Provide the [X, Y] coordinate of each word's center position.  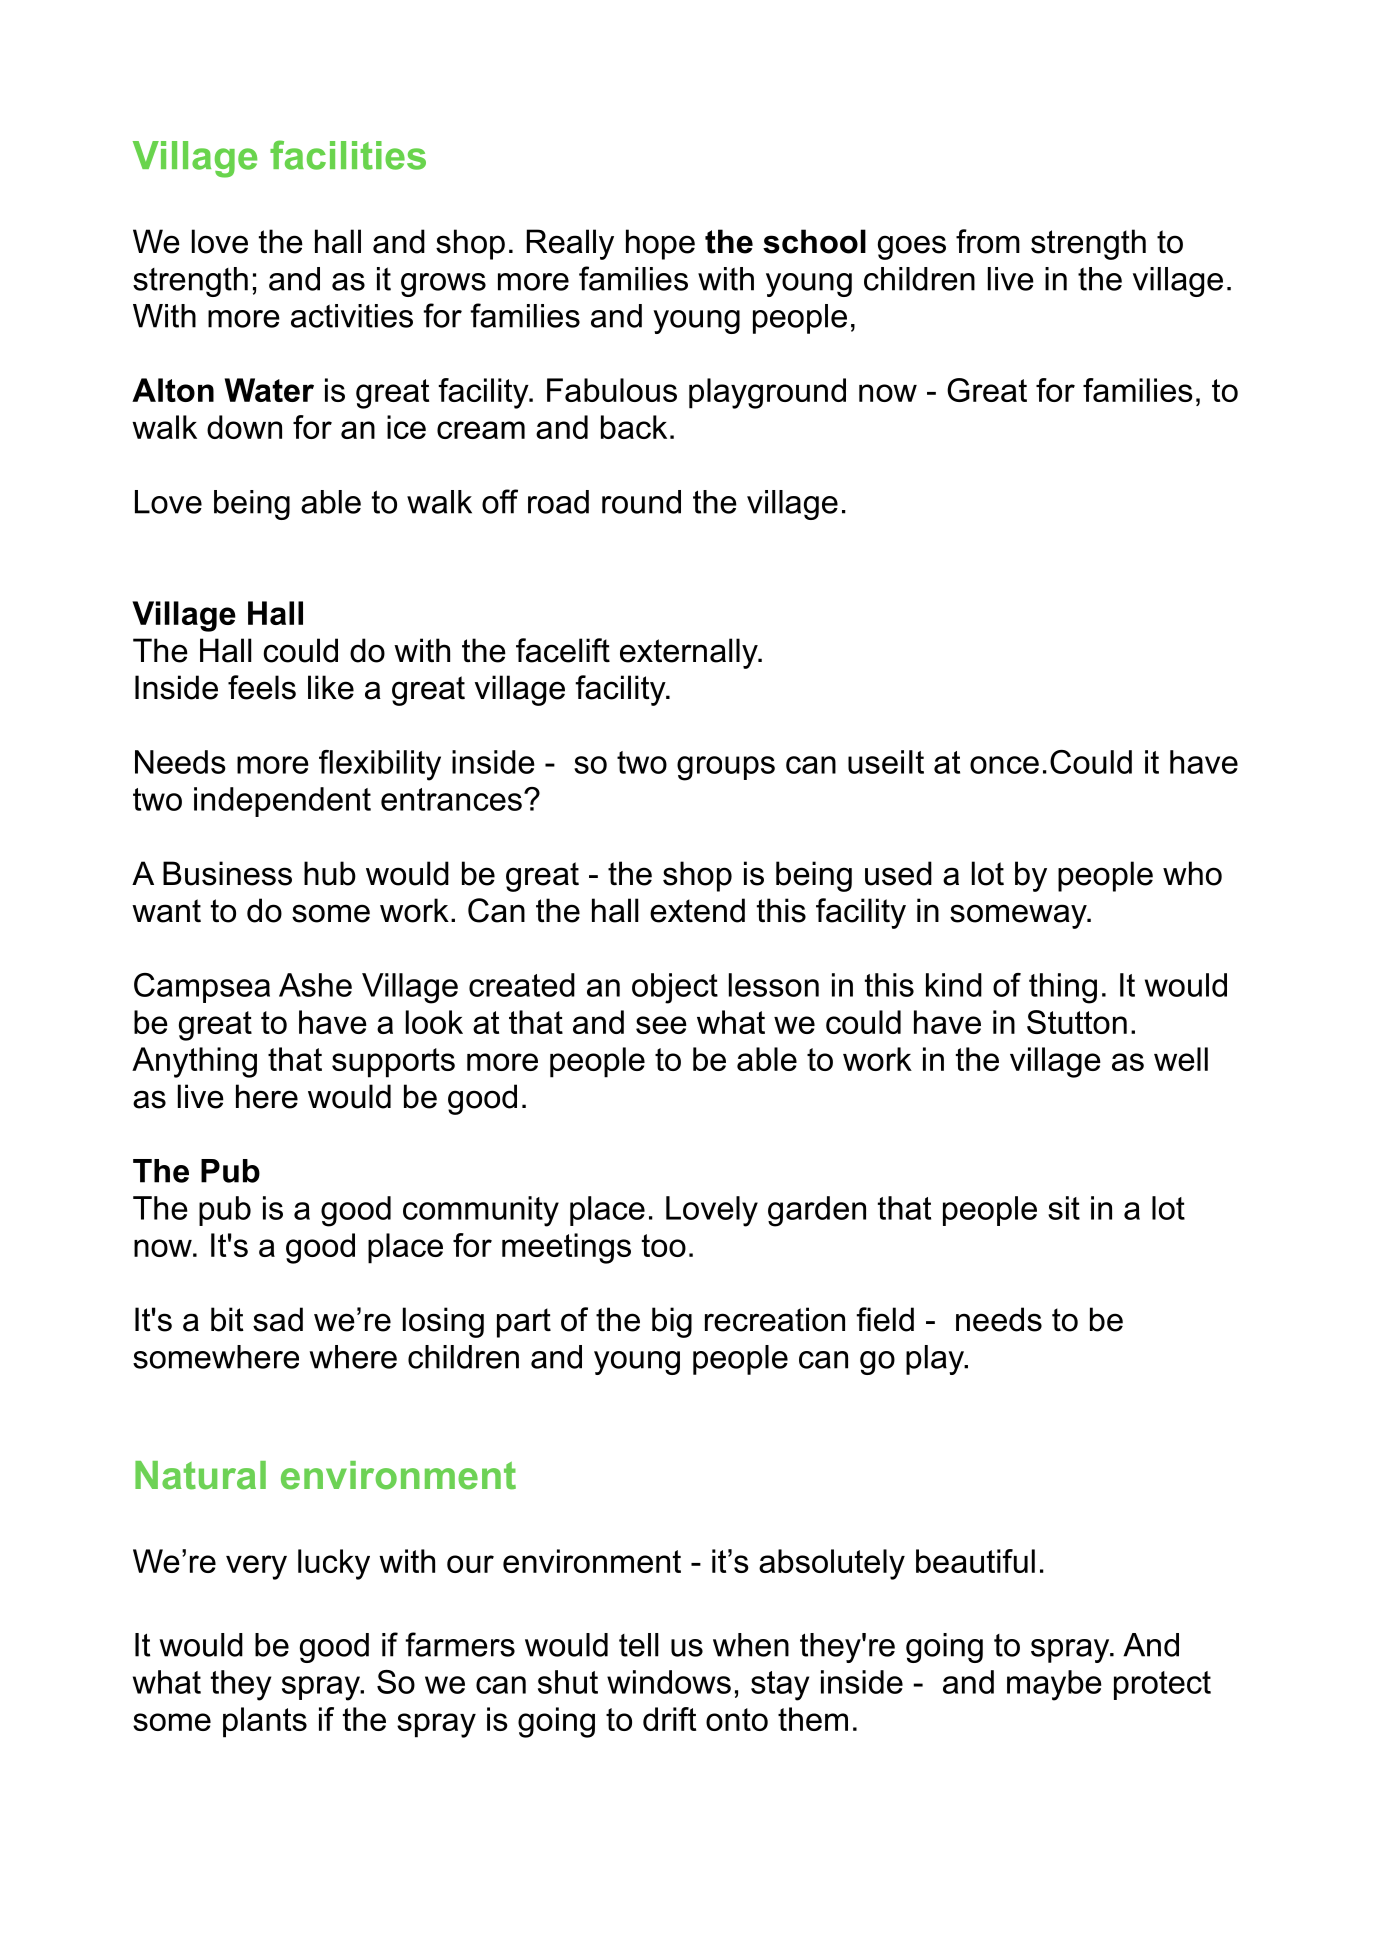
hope [660, 244]
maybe [1054, 1685]
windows [669, 1682]
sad [278, 1319]
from [988, 241]
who [1192, 873]
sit [1064, 1208]
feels [262, 687]
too [664, 1245]
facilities [348, 155]
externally [690, 653]
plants [265, 1722]
